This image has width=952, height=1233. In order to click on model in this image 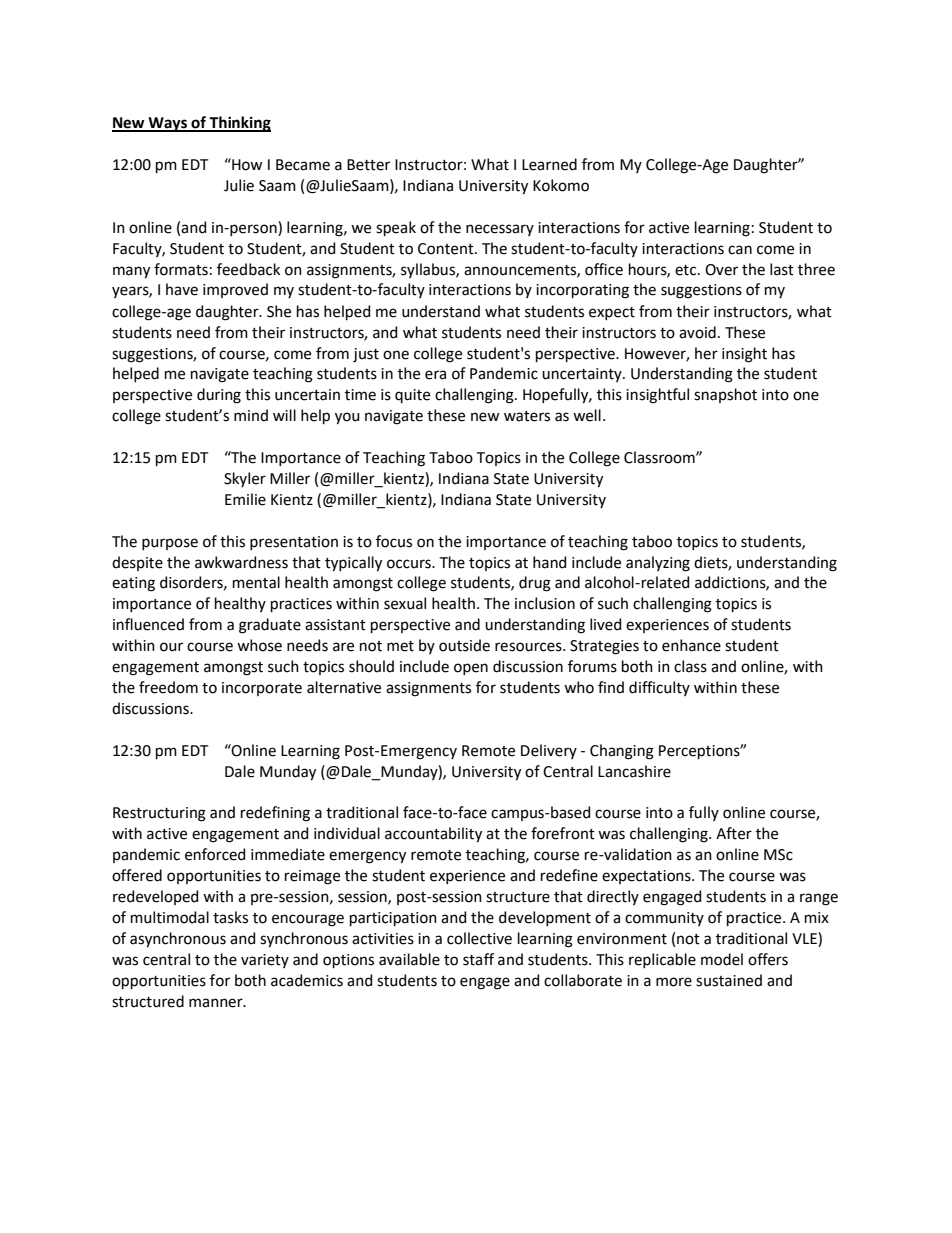, I will do `click(722, 959)`.
